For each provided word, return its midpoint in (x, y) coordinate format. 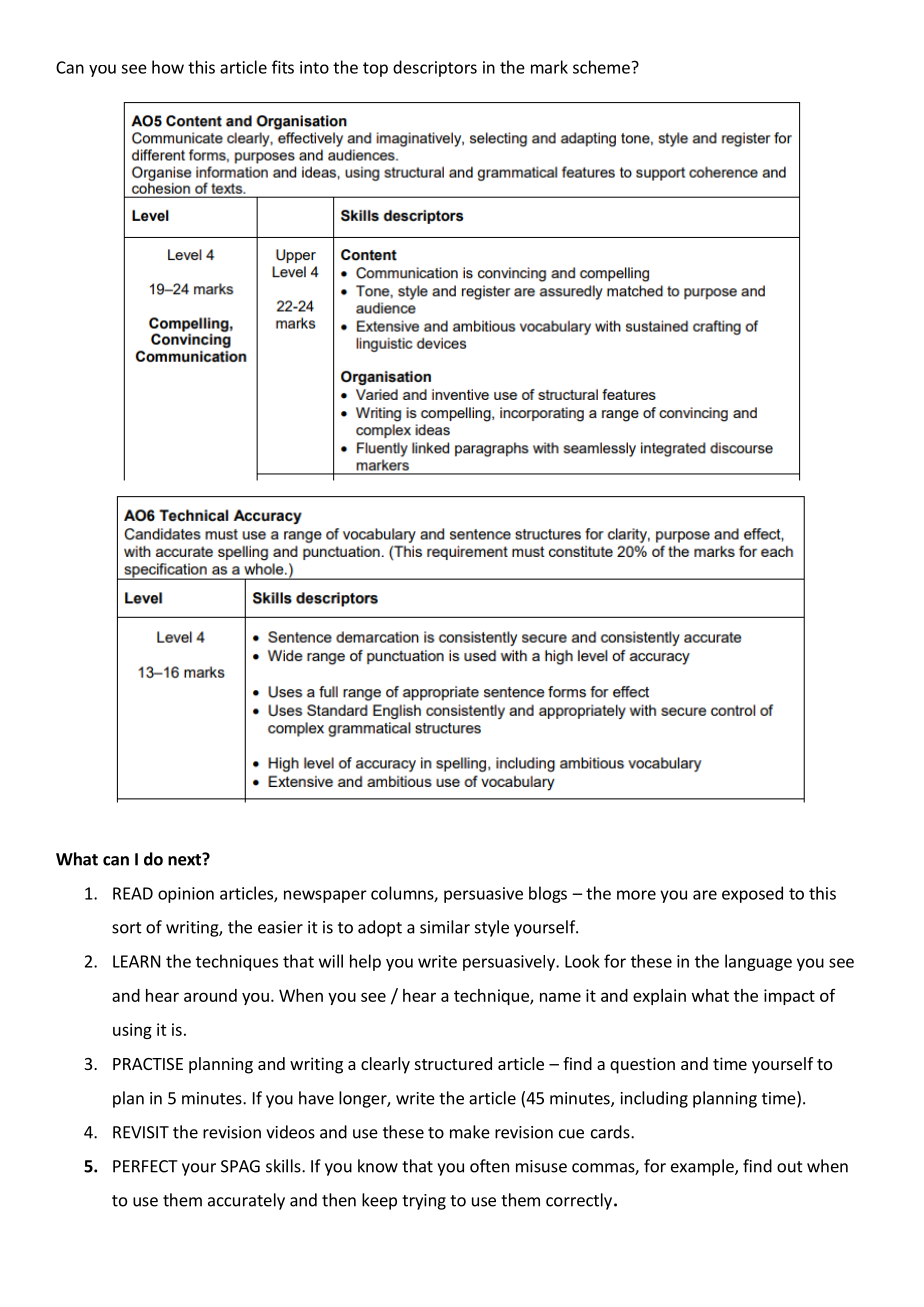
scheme (601, 67)
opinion (186, 895)
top (375, 69)
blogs (548, 894)
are (705, 895)
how (168, 67)
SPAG (240, 1166)
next (185, 859)
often (489, 1166)
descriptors (435, 68)
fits (283, 67)
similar (445, 927)
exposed (752, 894)
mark (549, 67)
